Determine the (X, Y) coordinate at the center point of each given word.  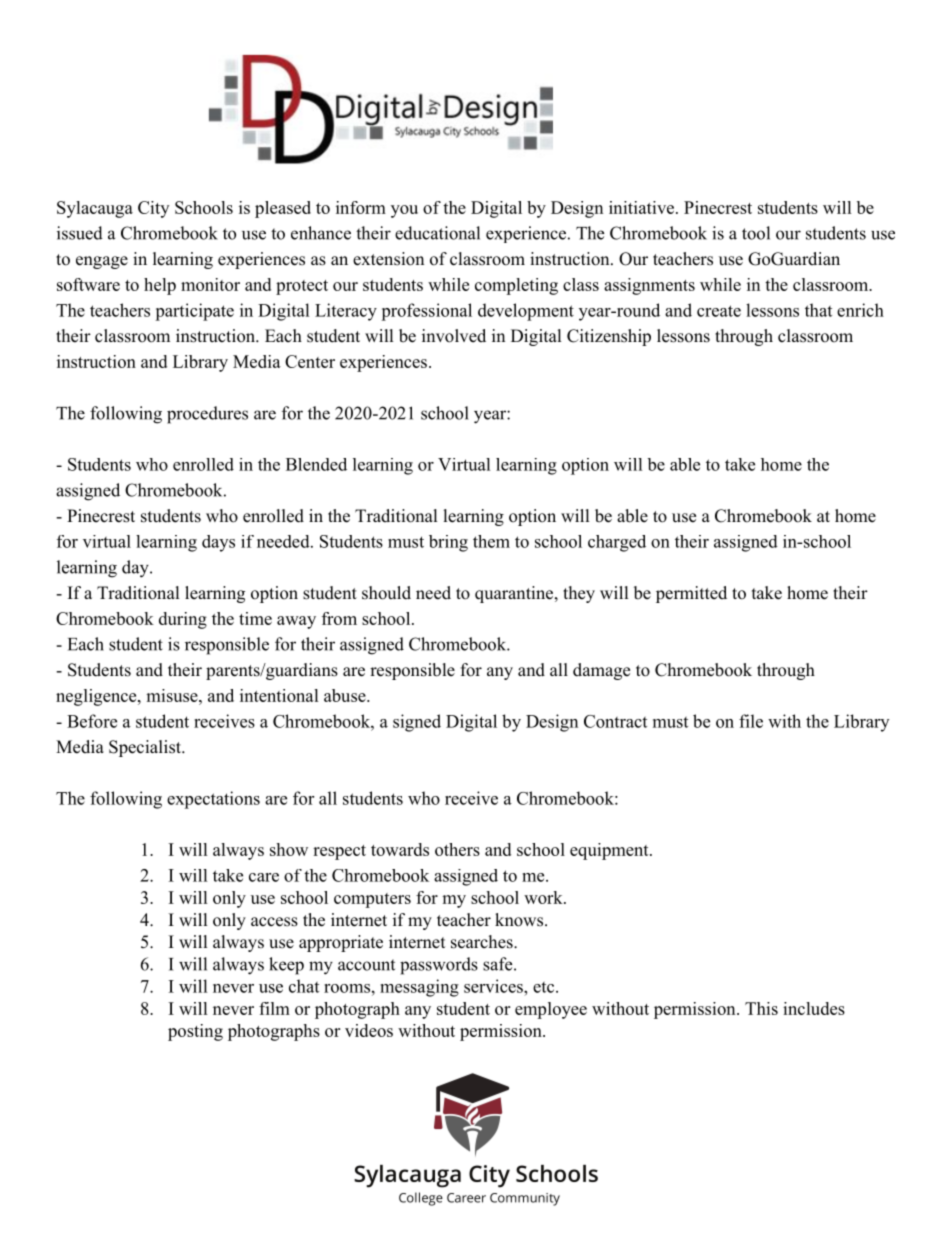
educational (437, 233)
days (218, 543)
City (153, 209)
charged (617, 543)
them (491, 541)
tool (756, 233)
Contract (615, 721)
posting (195, 1032)
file (751, 721)
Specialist (146, 748)
